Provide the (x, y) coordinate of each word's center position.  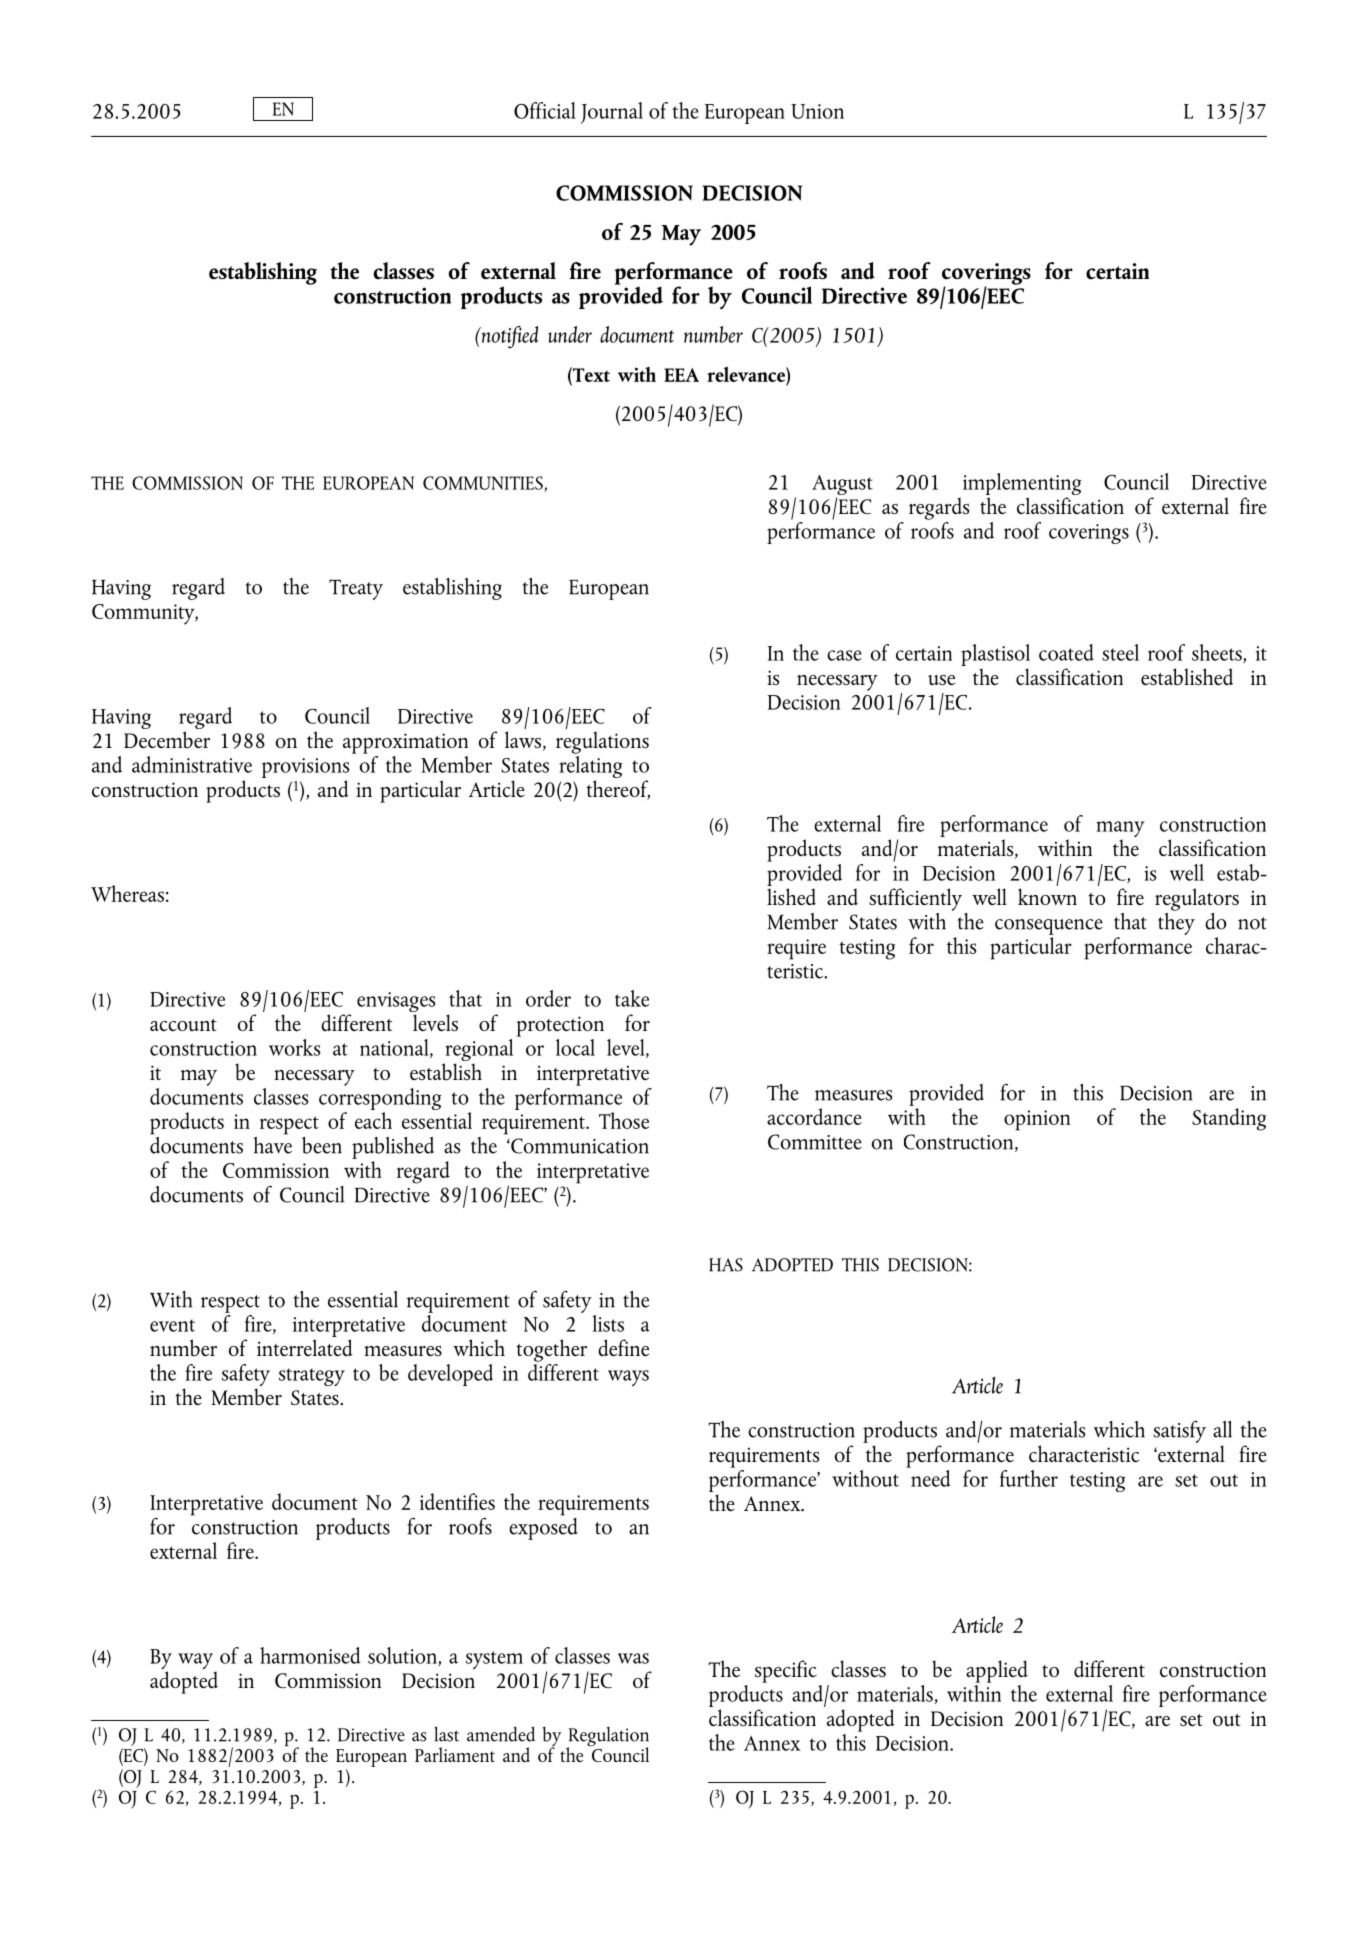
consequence (1049, 927)
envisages (396, 1003)
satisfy (1179, 1432)
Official (545, 110)
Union (817, 111)
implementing (1020, 485)
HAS (726, 1265)
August (842, 486)
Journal (612, 113)
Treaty (356, 589)
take (632, 998)
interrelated (305, 1347)
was (633, 1658)
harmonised (310, 1655)
